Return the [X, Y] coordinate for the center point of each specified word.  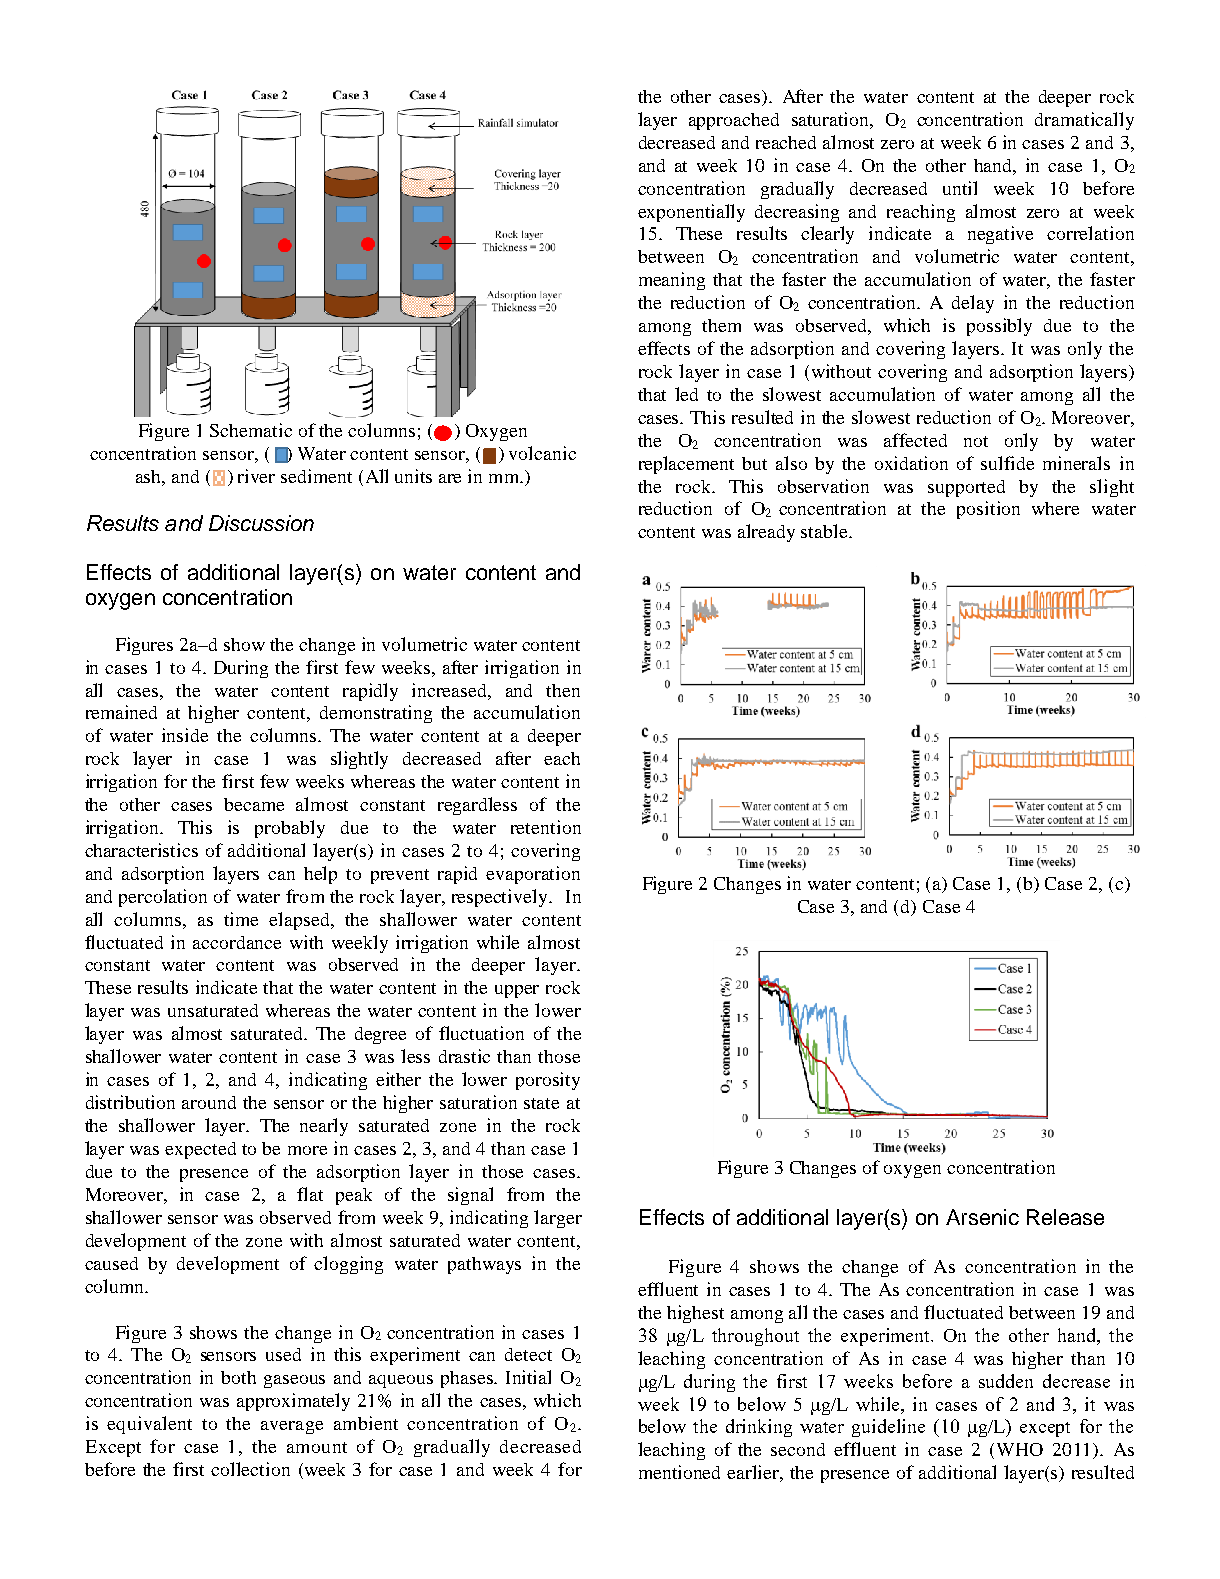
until [960, 188]
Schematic [251, 430]
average [292, 1427]
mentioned [679, 1472]
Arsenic [982, 1217]
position [988, 510]
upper [517, 991]
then [563, 690]
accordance [237, 942]
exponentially [691, 213]
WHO [1020, 1449]
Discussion [261, 523]
